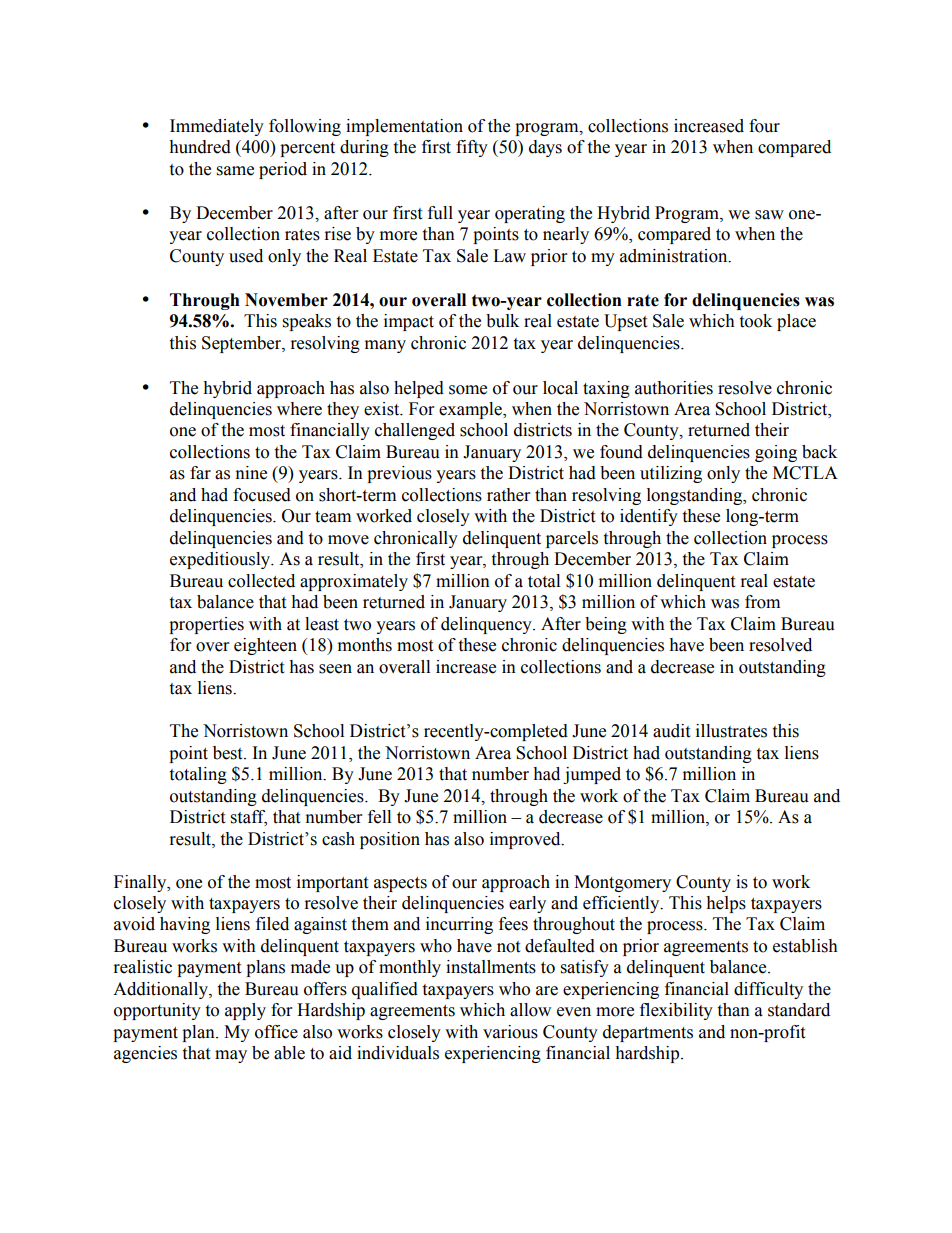 This screenshot has height=1233, width=952. Describe the element at coordinates (200, 147) in the screenshot. I see `hundred` at that location.
